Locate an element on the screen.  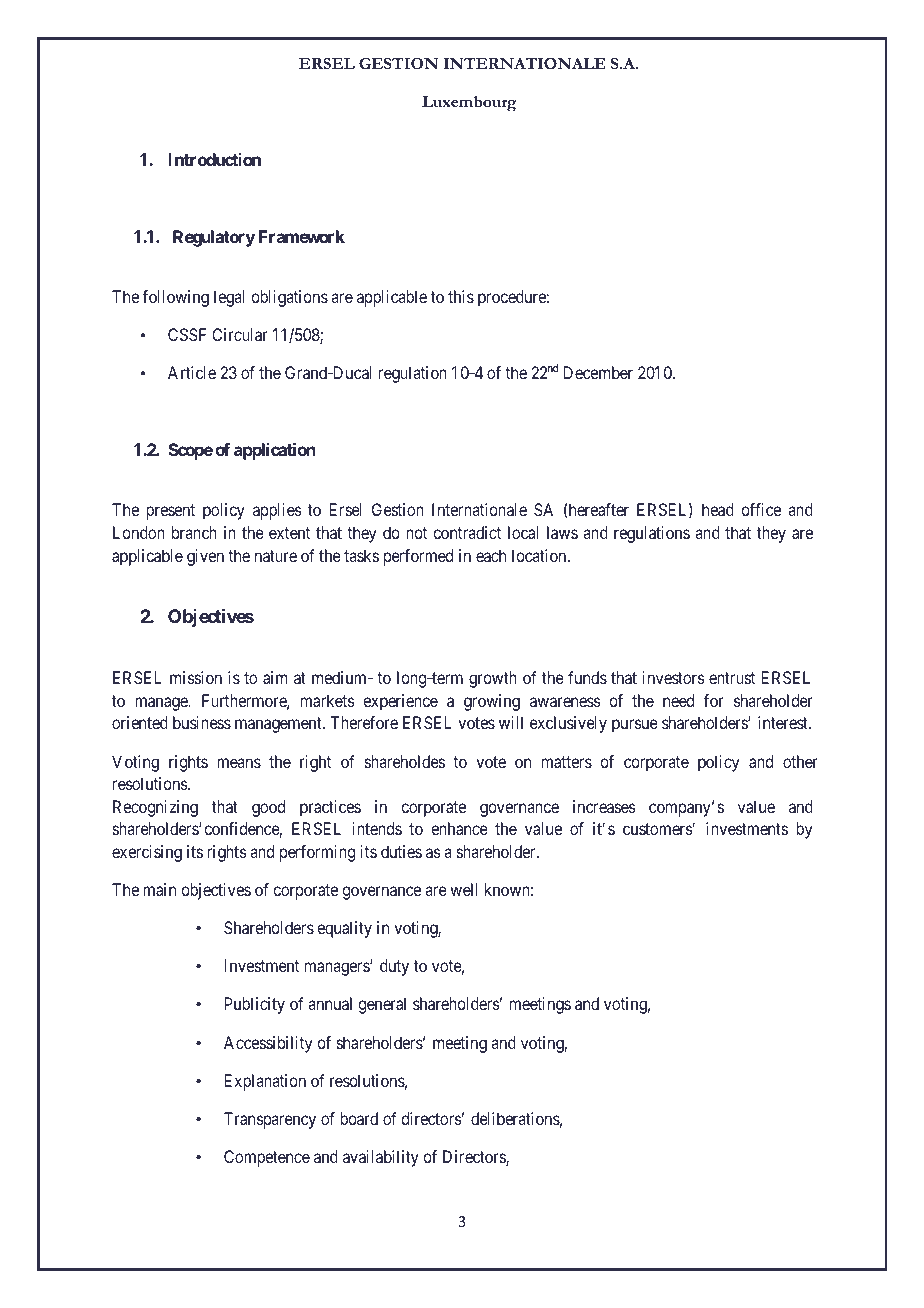
head is located at coordinates (718, 509).
